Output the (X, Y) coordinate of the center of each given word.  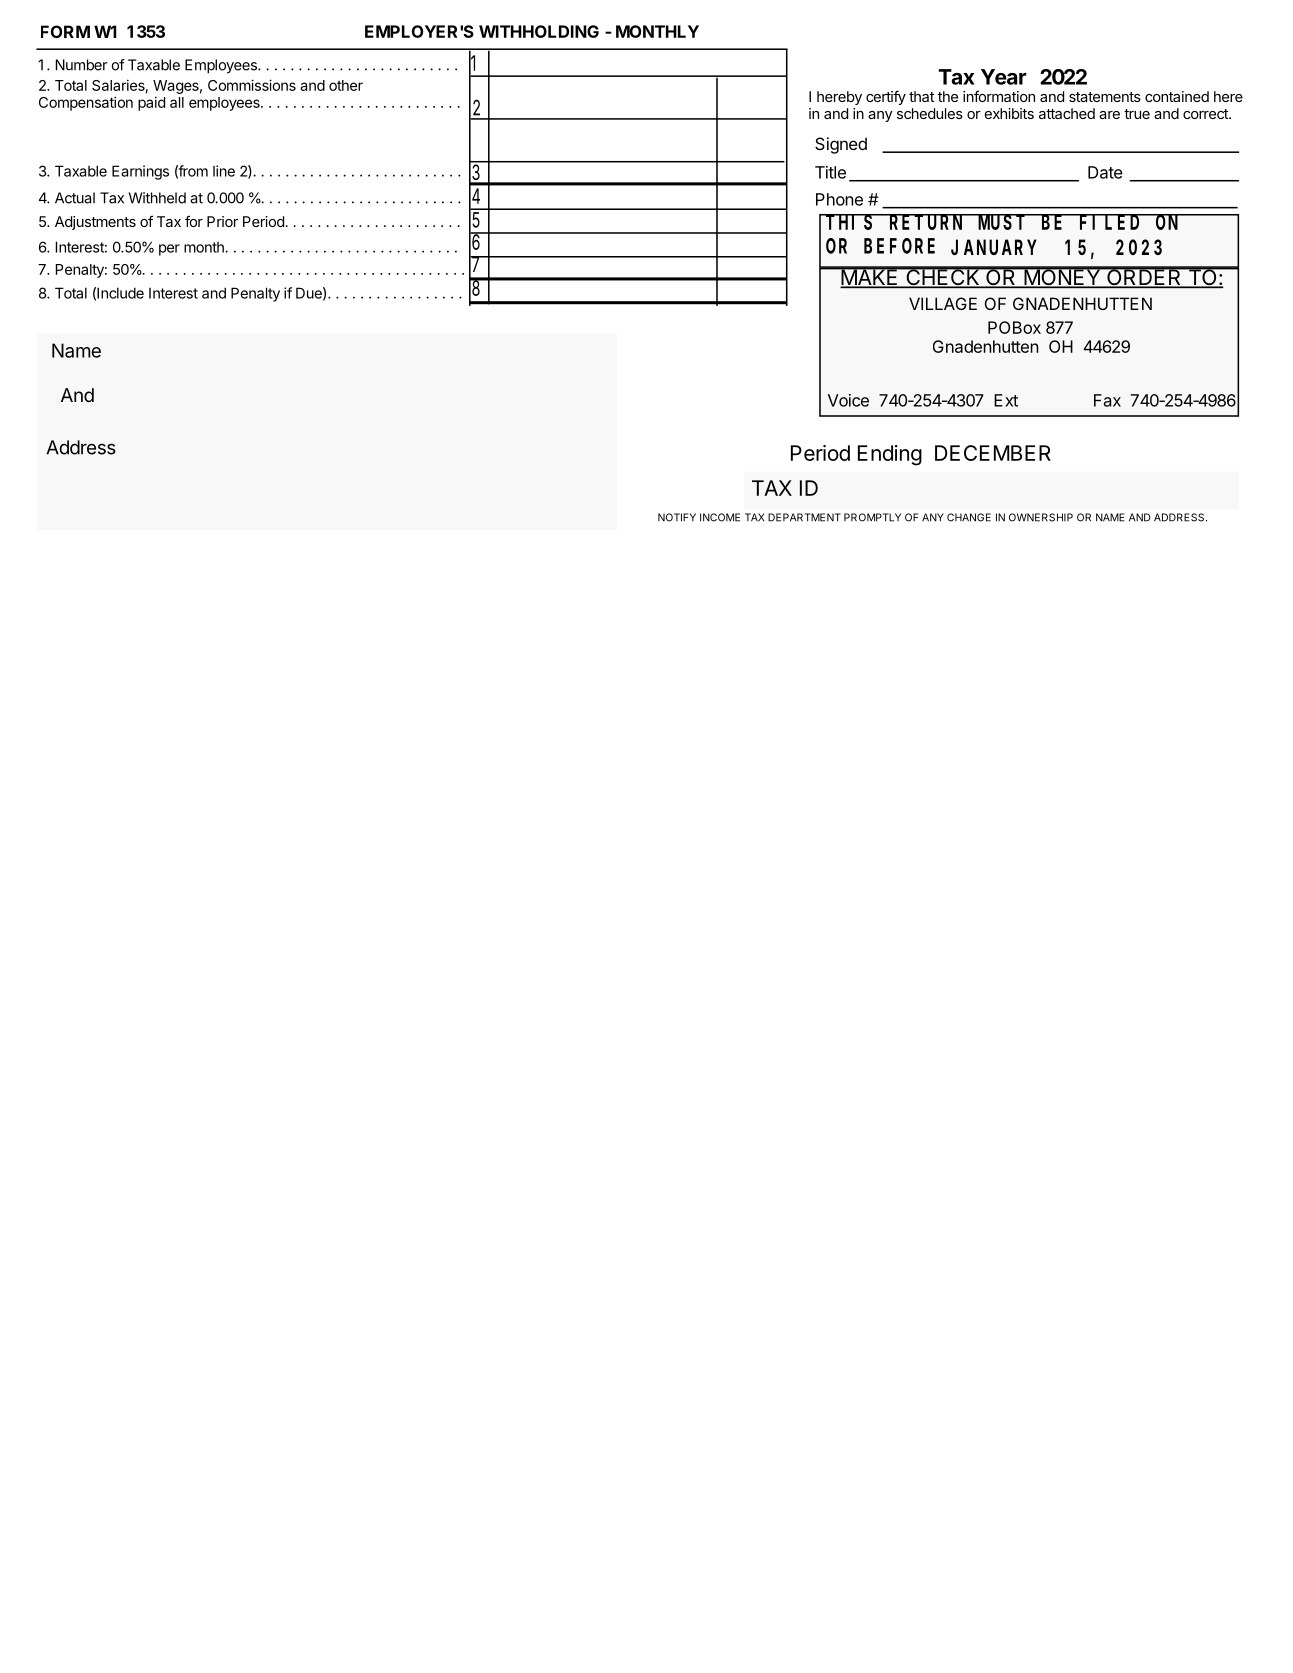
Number (81, 65)
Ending (890, 455)
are (1109, 115)
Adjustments (95, 223)
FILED (1111, 222)
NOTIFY (677, 517)
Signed (841, 145)
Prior (222, 221)
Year (1004, 77)
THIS (850, 222)
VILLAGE (943, 303)
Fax (1107, 400)
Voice (848, 400)
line (224, 171)
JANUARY (993, 248)
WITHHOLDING (539, 31)
